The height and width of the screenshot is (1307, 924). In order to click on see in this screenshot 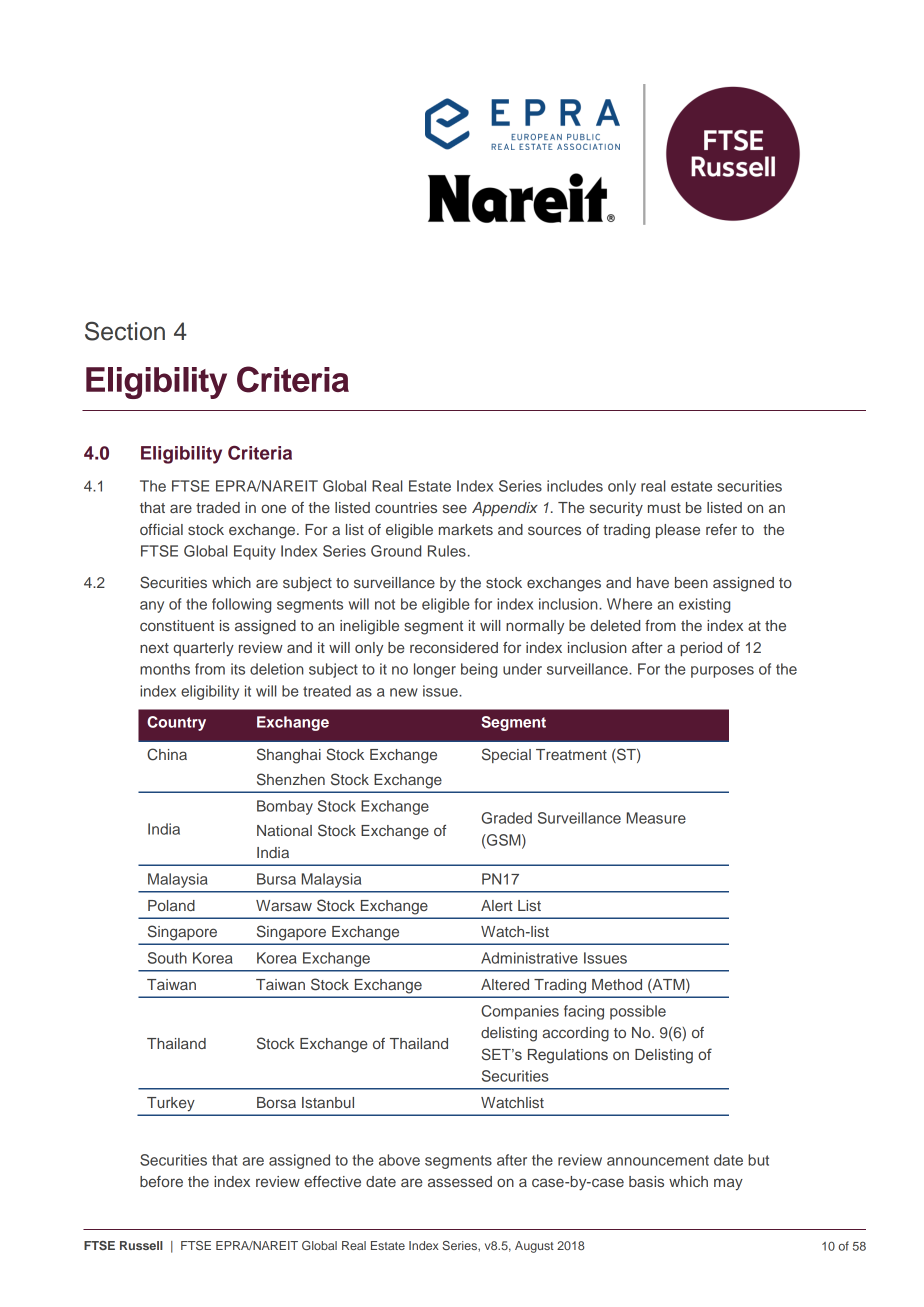, I will do `click(455, 508)`.
